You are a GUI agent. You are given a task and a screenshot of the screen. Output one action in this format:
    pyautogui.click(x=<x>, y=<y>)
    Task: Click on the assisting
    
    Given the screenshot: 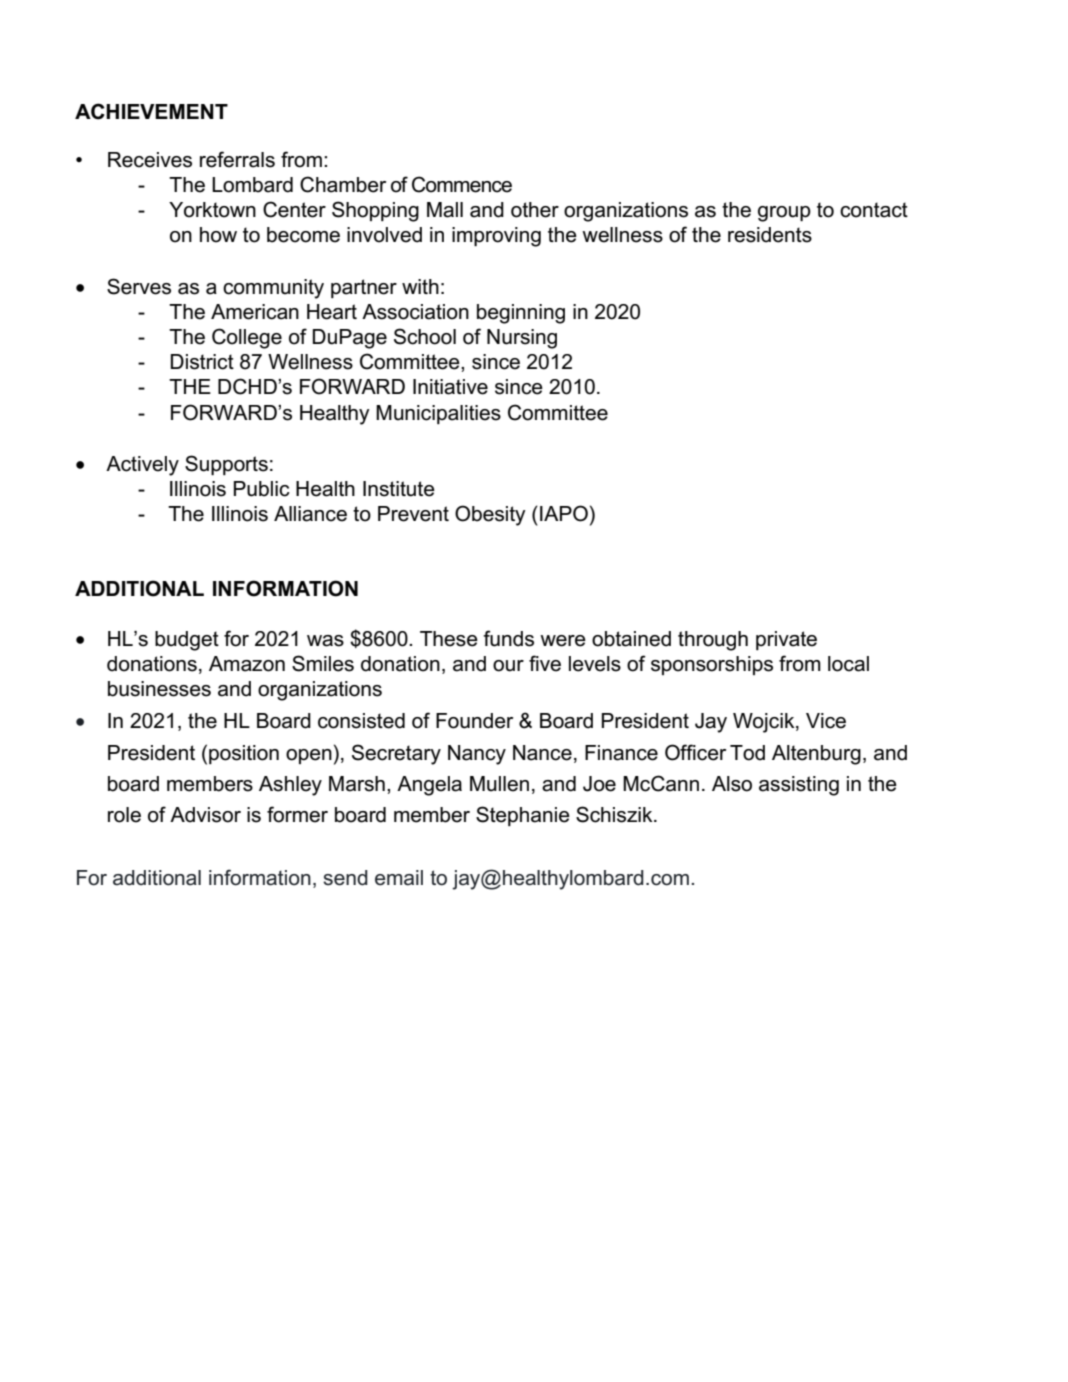 What is the action you would take?
    pyautogui.click(x=799, y=786)
